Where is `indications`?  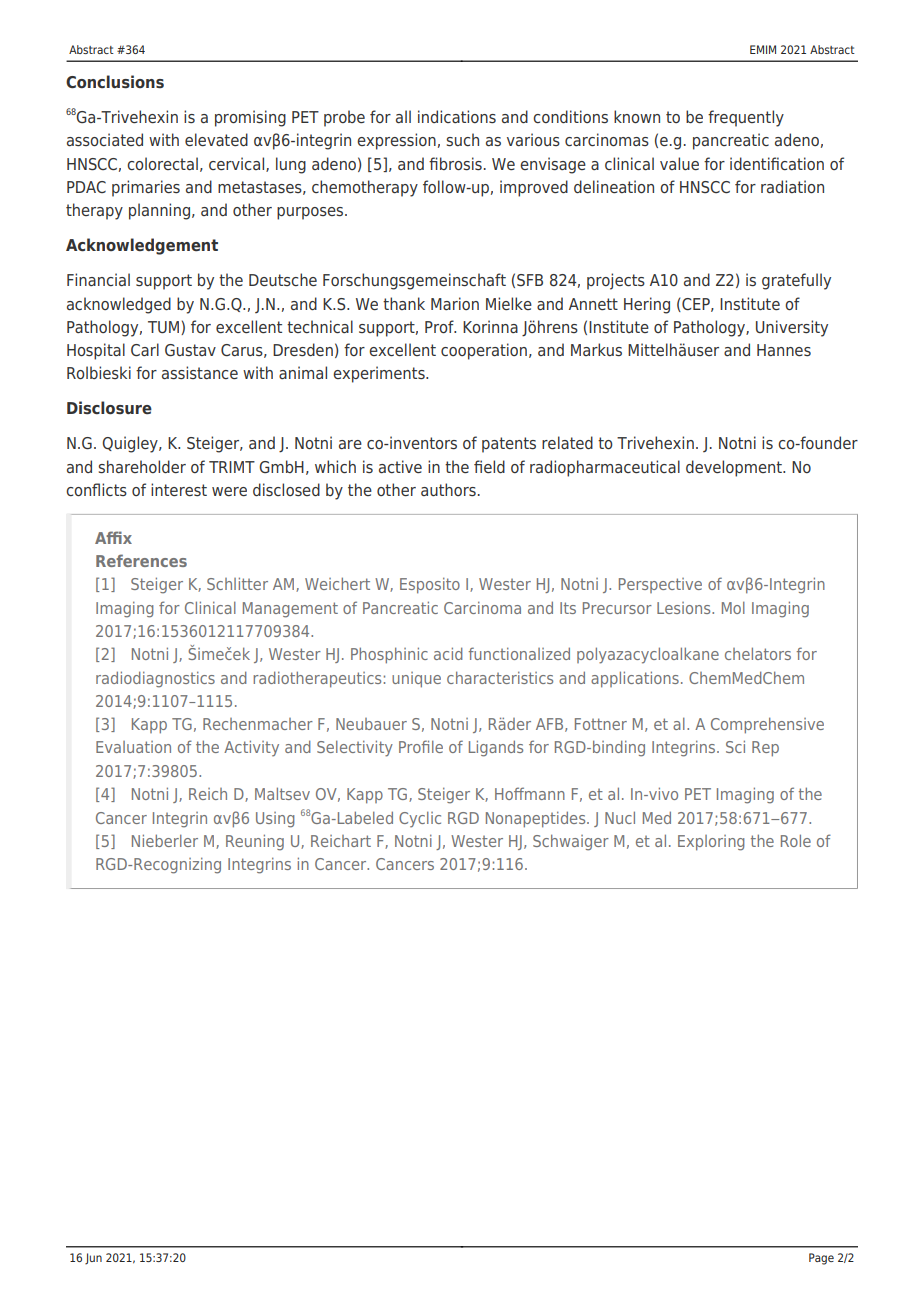
indications is located at coordinates (457, 117).
